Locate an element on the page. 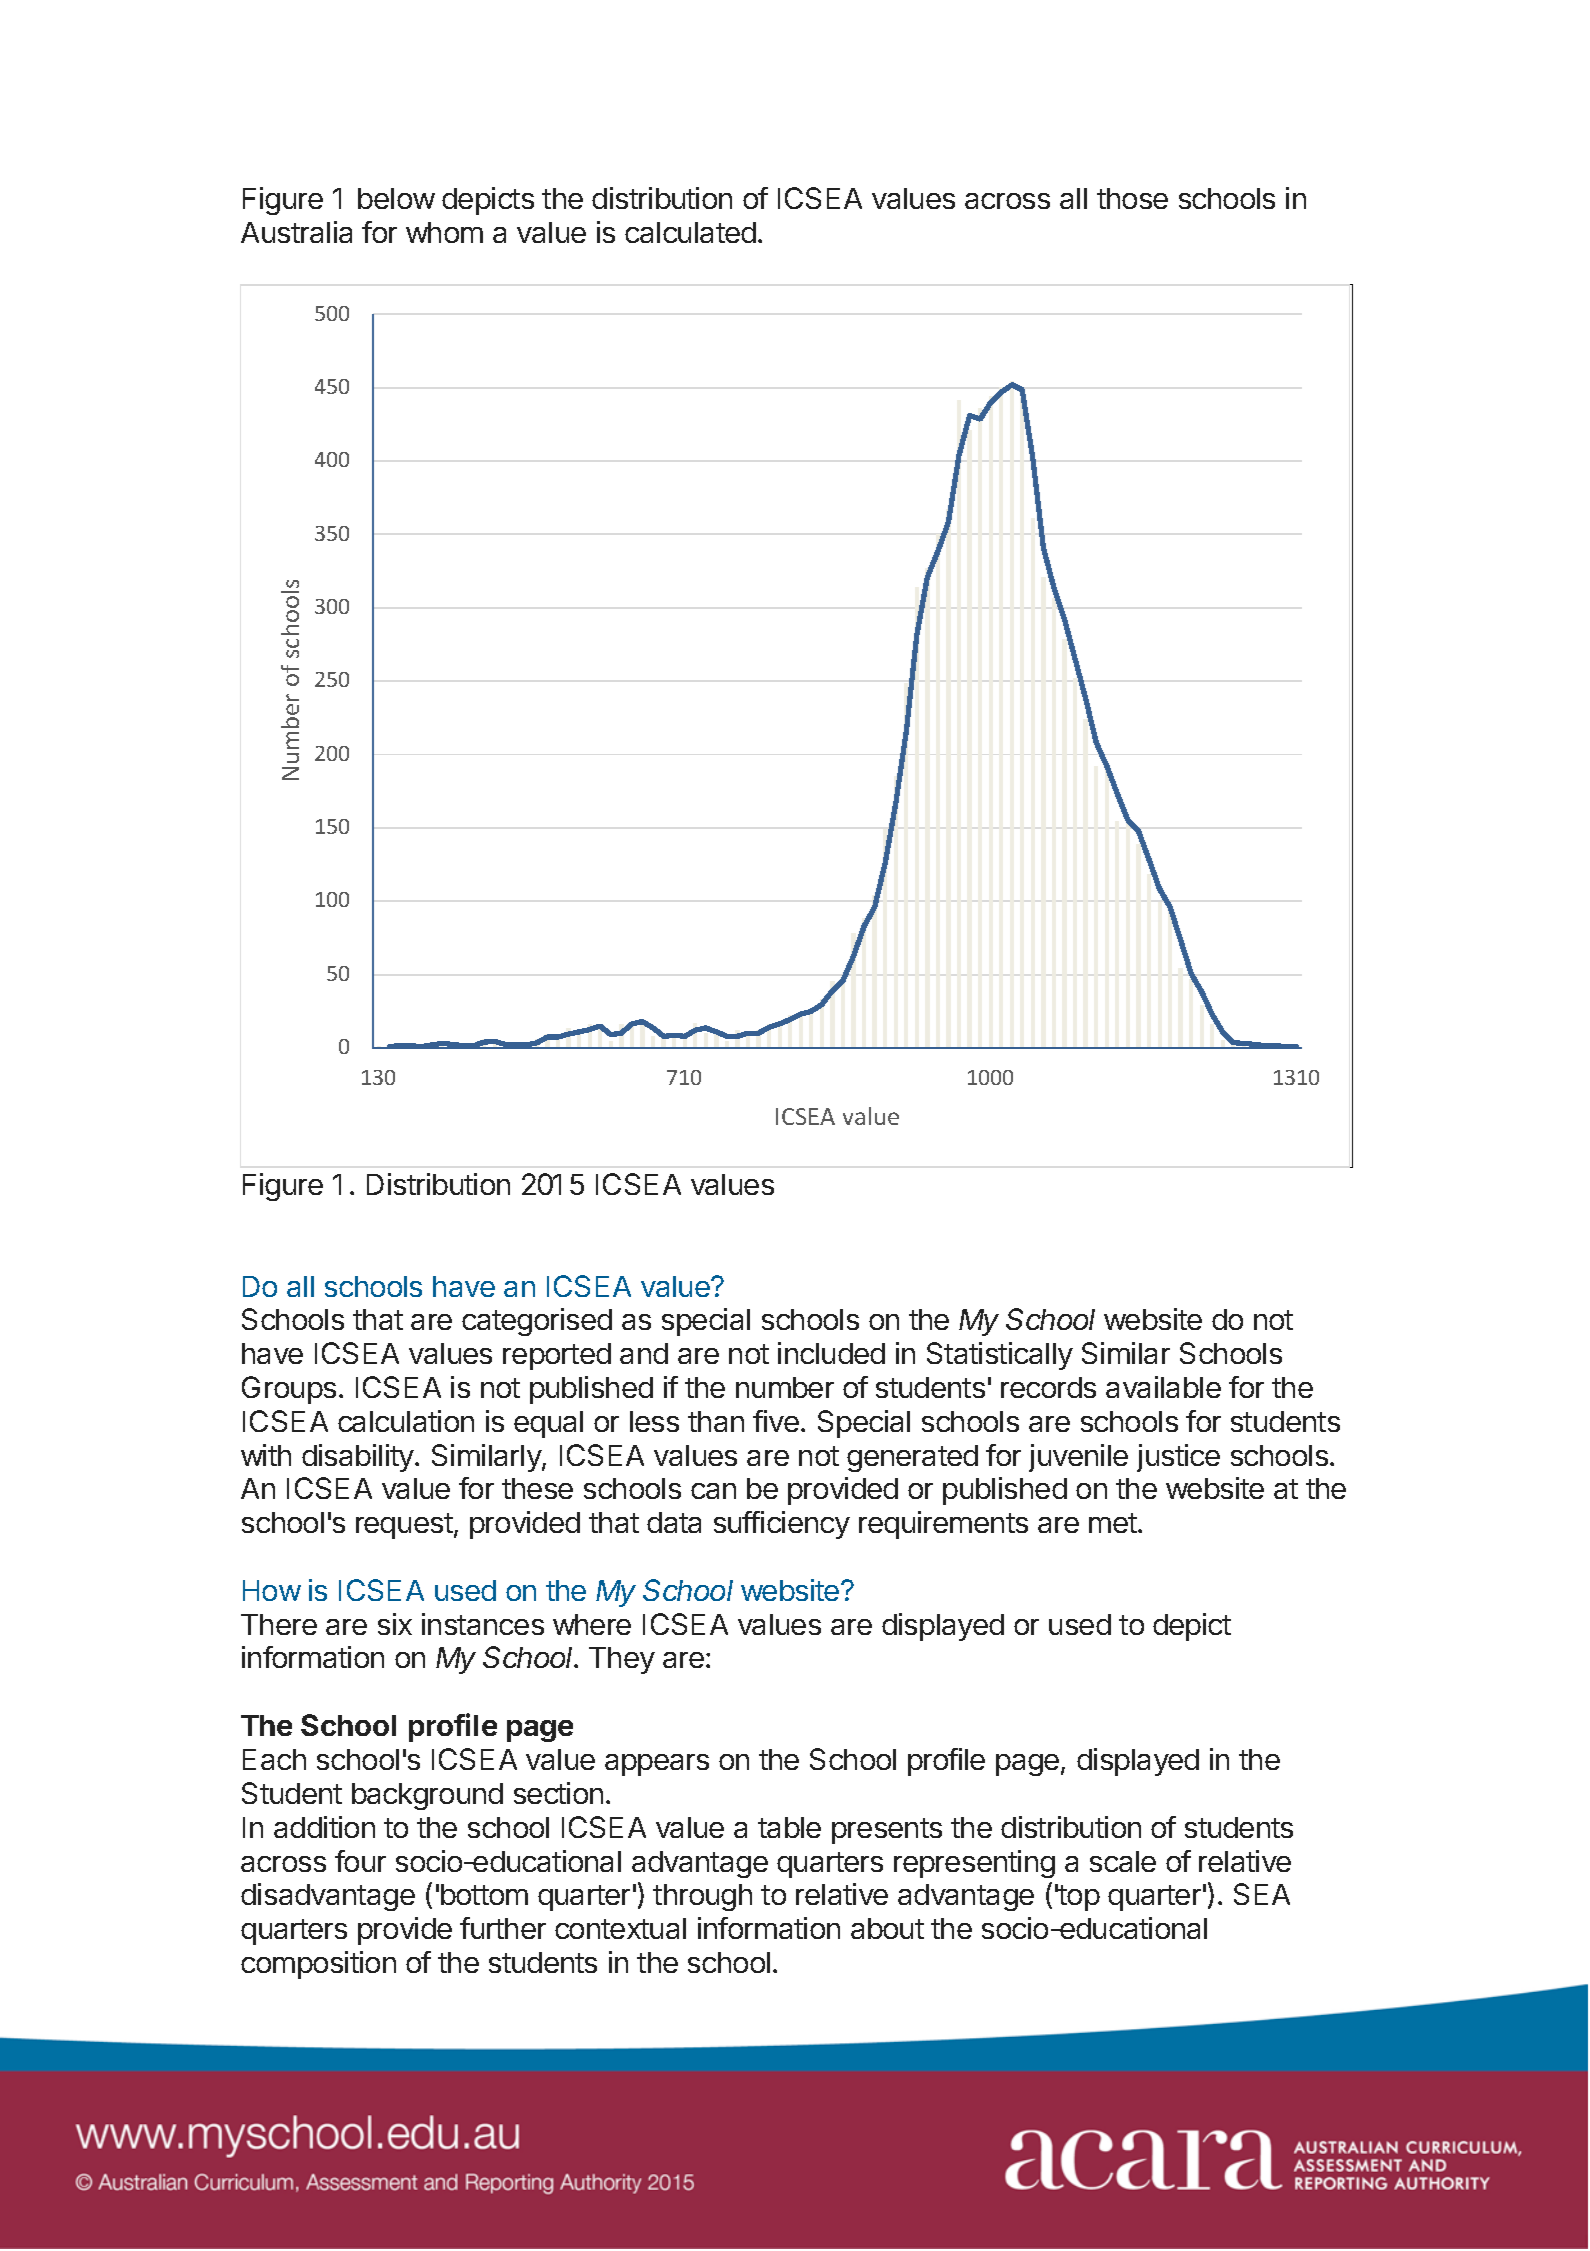 Image resolution: width=1590 pixels, height=2251 pixels. four is located at coordinates (360, 1861).
